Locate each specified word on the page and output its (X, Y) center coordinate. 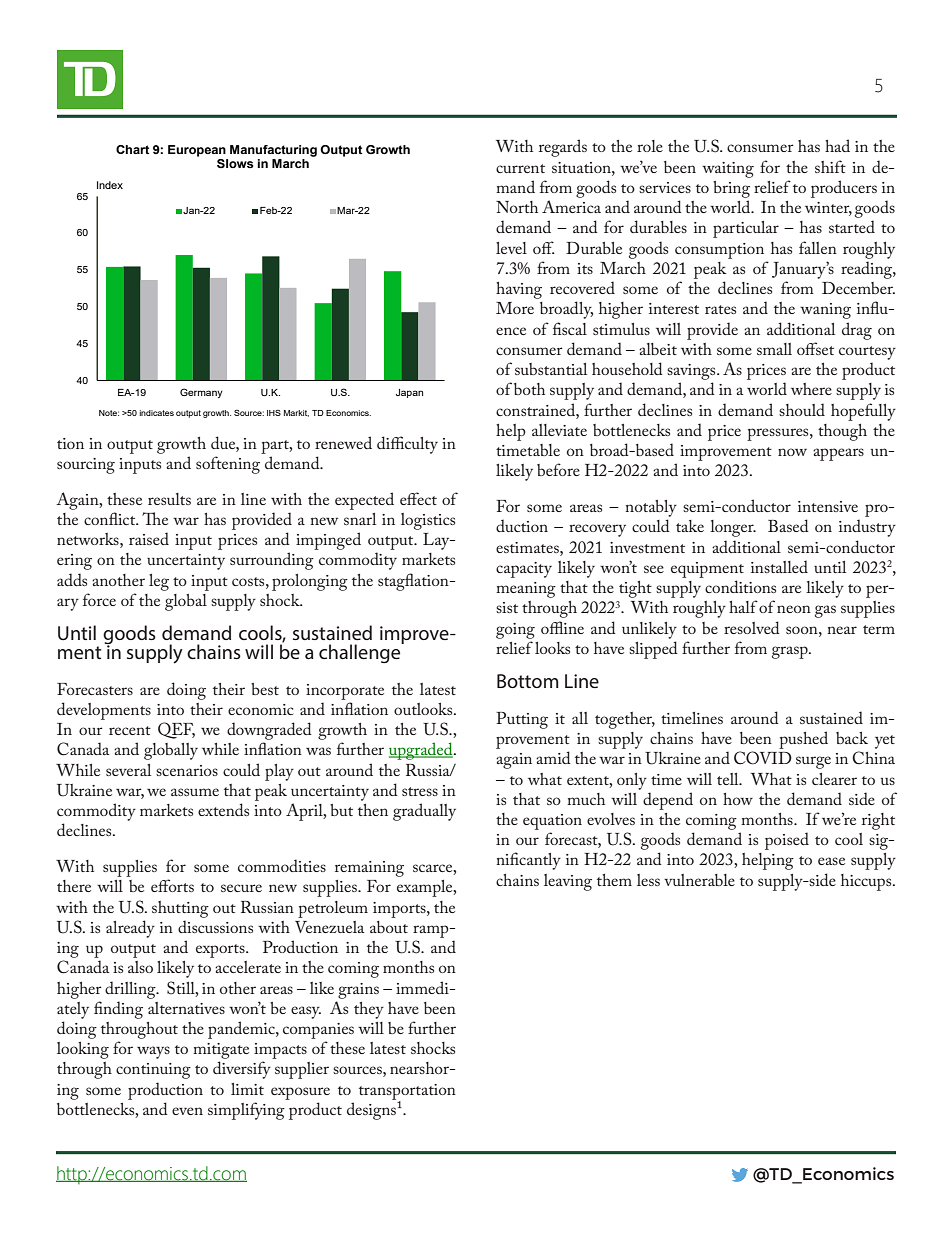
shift (830, 166)
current (520, 168)
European (197, 151)
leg (159, 582)
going (515, 631)
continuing (153, 1071)
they (369, 1010)
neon (794, 609)
